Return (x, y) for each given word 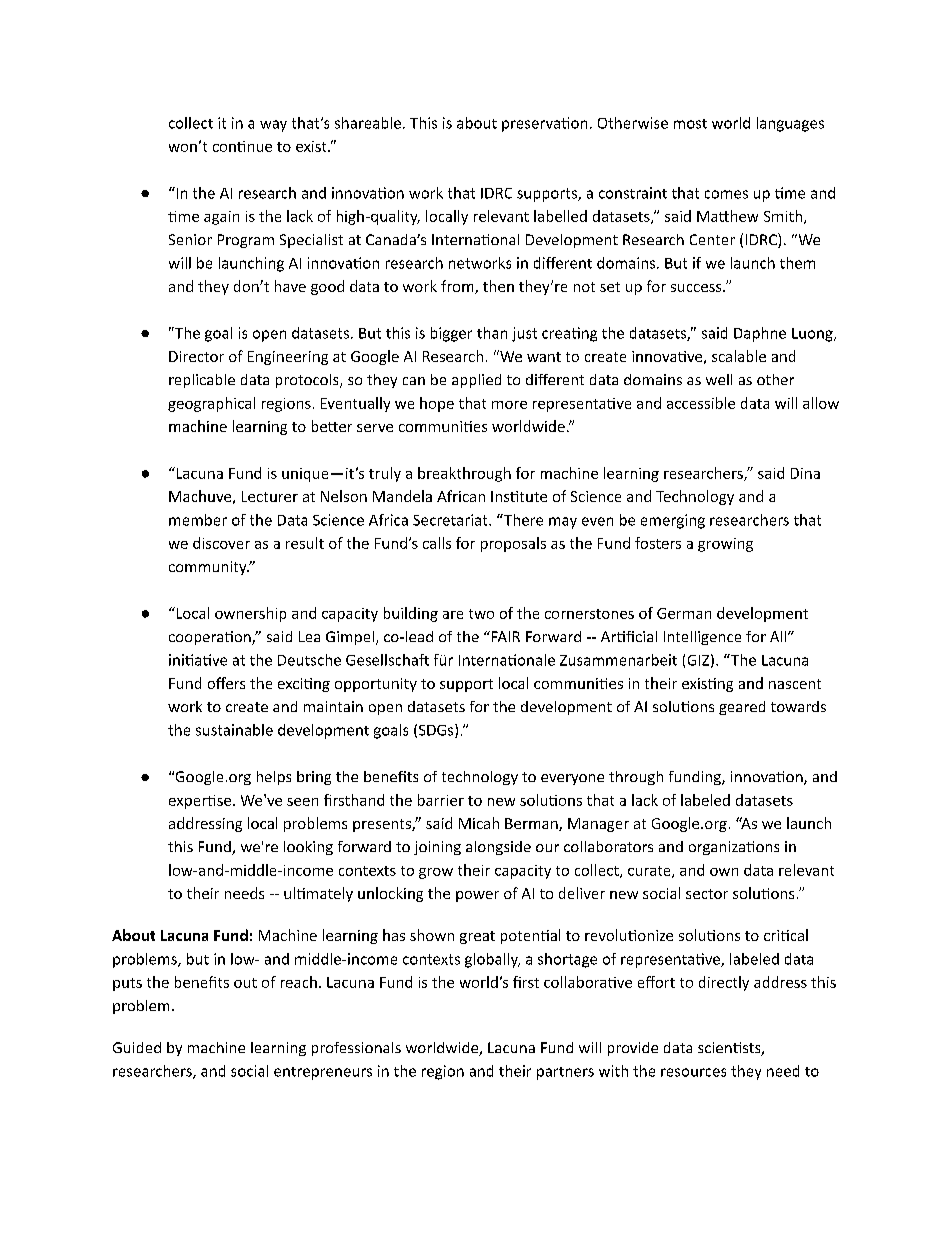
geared (742, 708)
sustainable (234, 730)
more (509, 405)
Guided (137, 1047)
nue (260, 148)
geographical (211, 404)
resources (693, 1072)
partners (565, 1073)
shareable (368, 123)
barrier (441, 800)
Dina (805, 473)
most (690, 124)
